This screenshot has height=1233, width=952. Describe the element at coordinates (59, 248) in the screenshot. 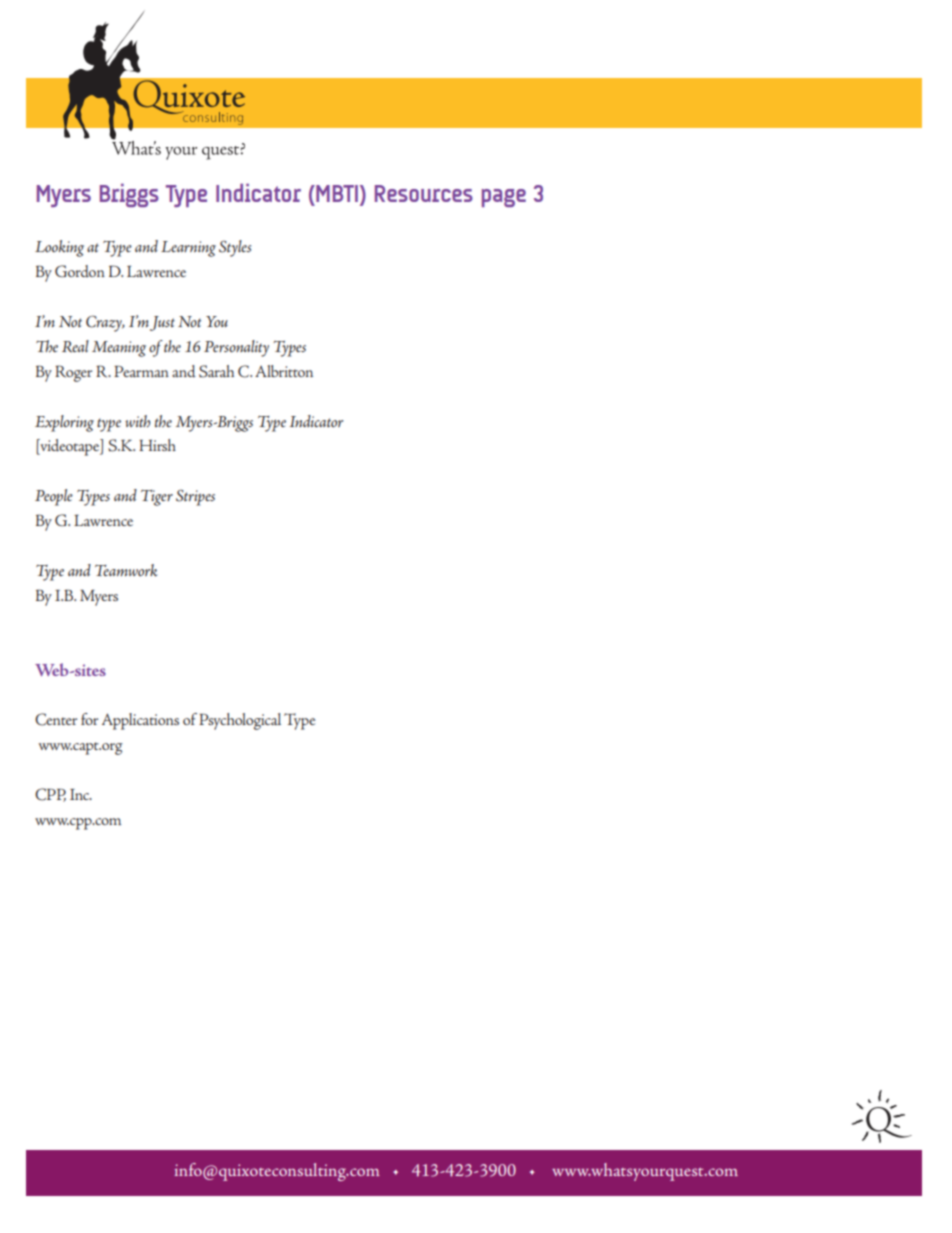

I see `Looking` at that location.
